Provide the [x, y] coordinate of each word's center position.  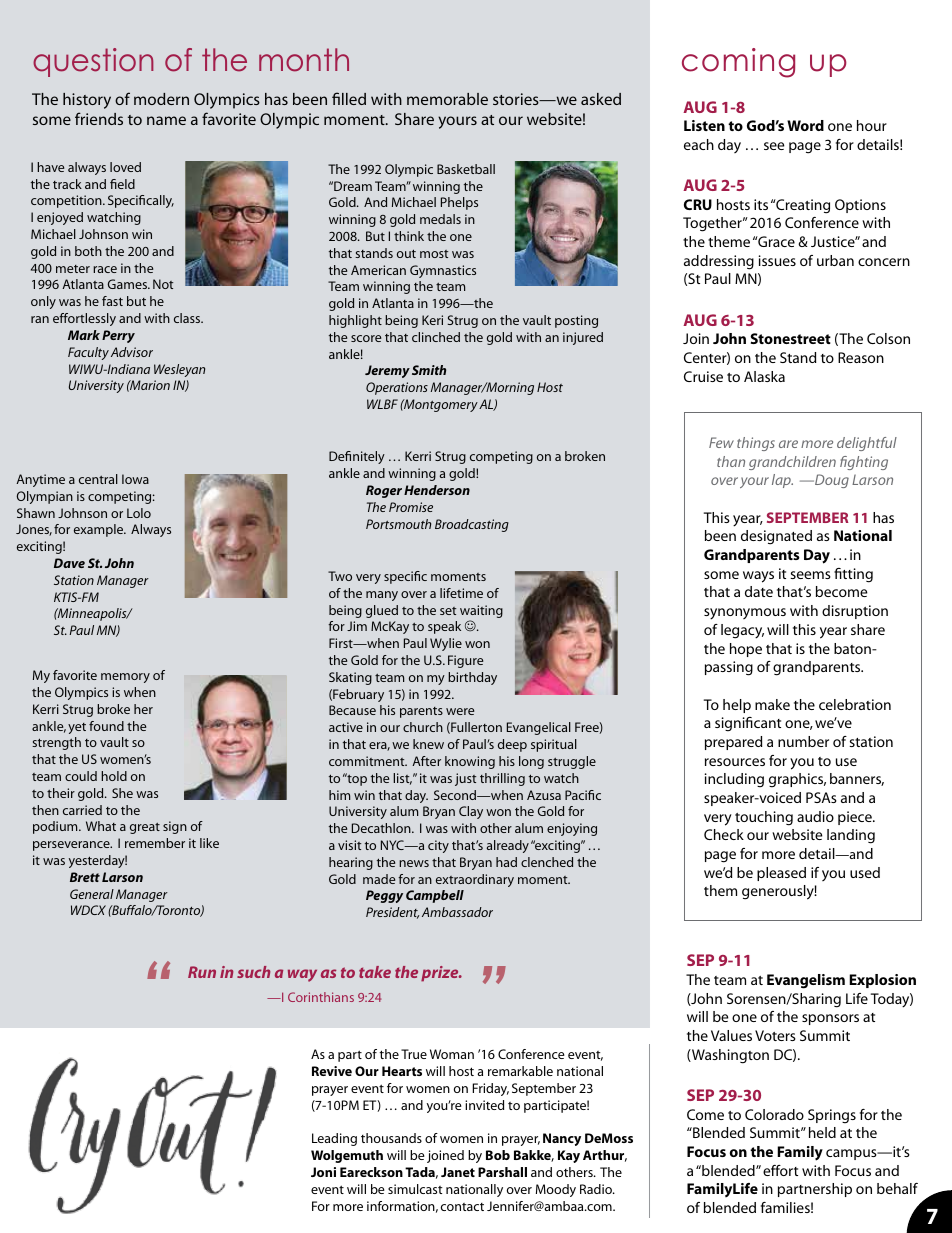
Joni [323, 1172]
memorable [447, 99]
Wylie [446, 644]
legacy [742, 631]
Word [805, 125]
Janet [458, 1172]
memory [125, 678]
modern [161, 99]
